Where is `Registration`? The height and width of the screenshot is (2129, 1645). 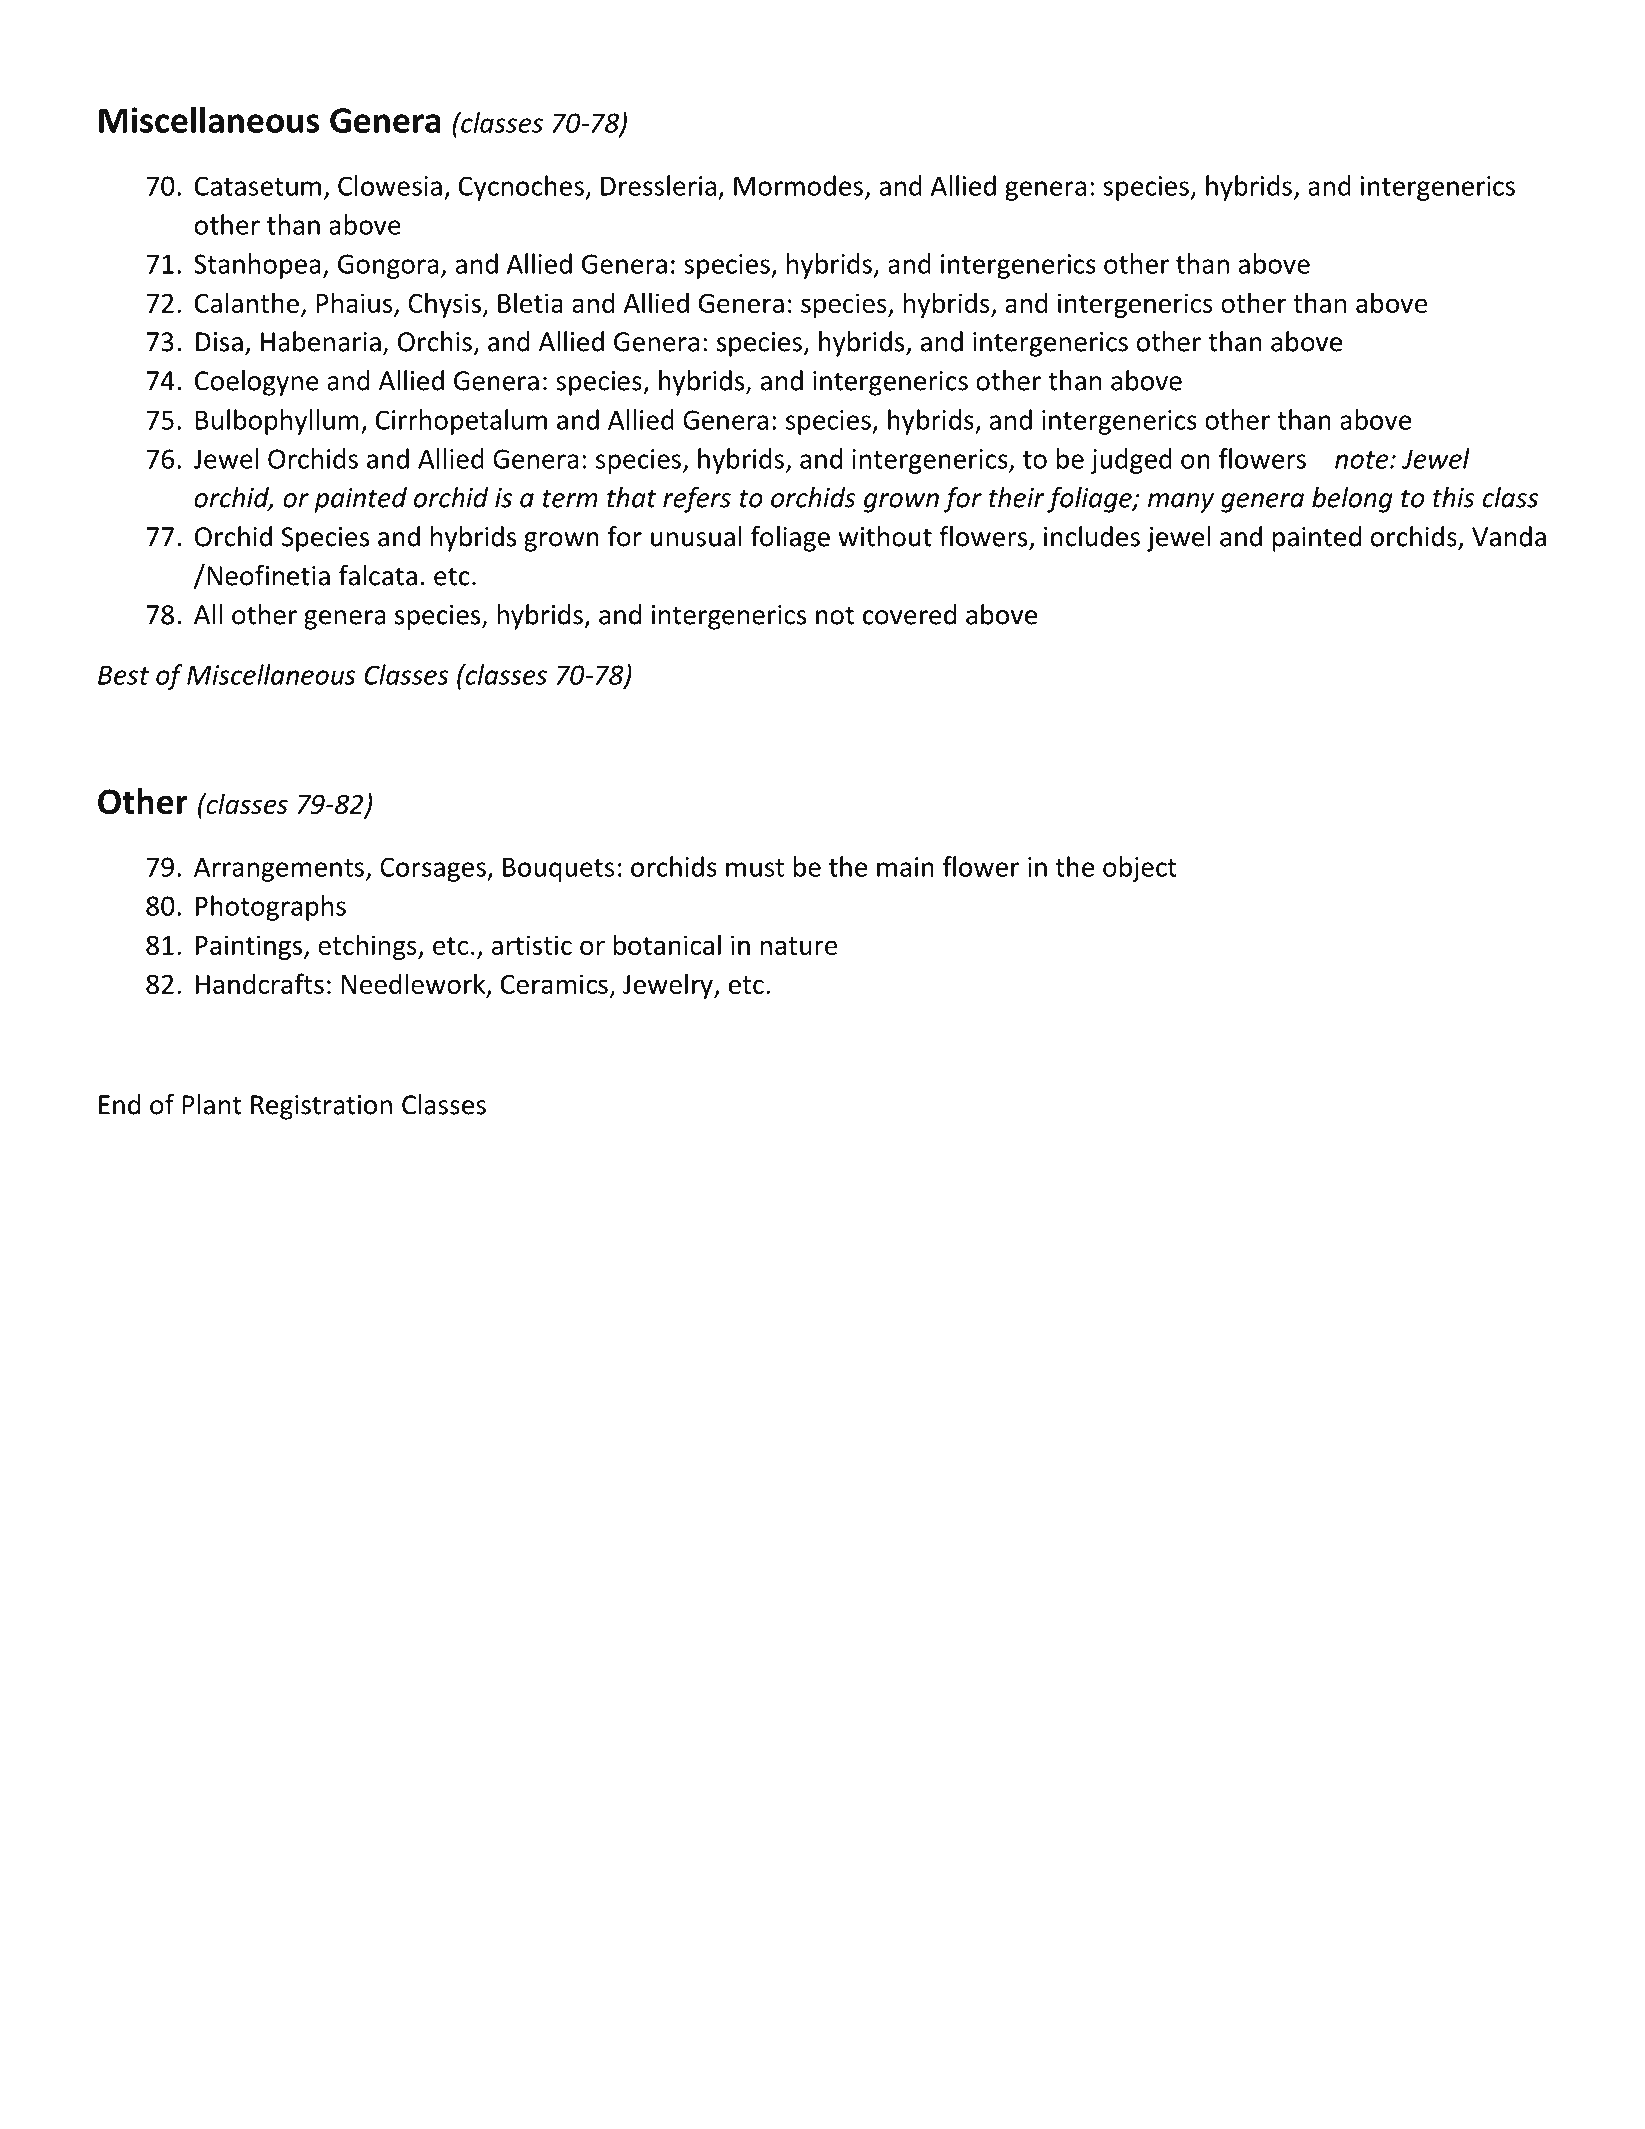
Registration is located at coordinates (321, 1107).
